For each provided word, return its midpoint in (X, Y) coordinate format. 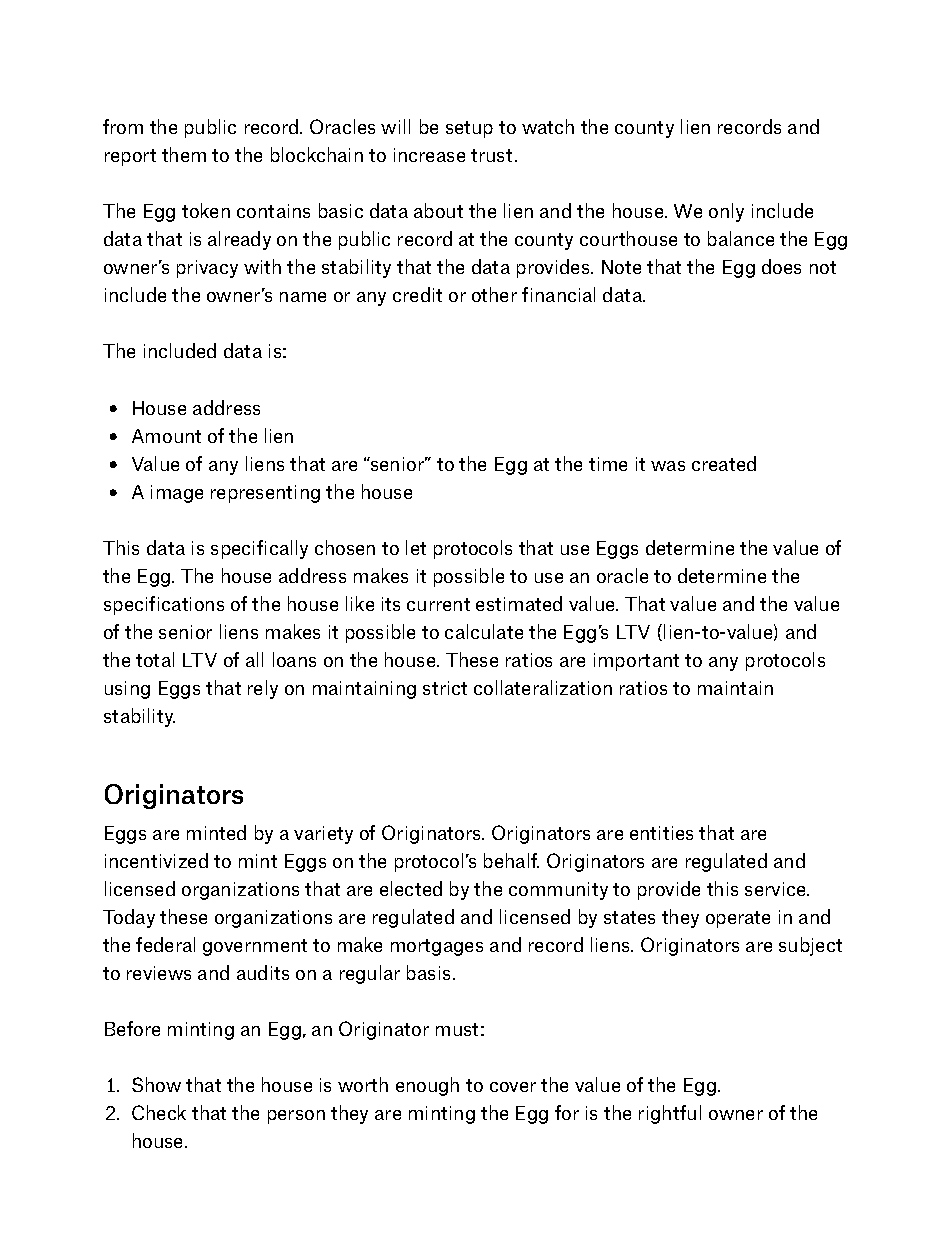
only (726, 212)
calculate (484, 631)
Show (156, 1084)
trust (491, 155)
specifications (164, 605)
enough (427, 1086)
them (184, 154)
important (636, 662)
